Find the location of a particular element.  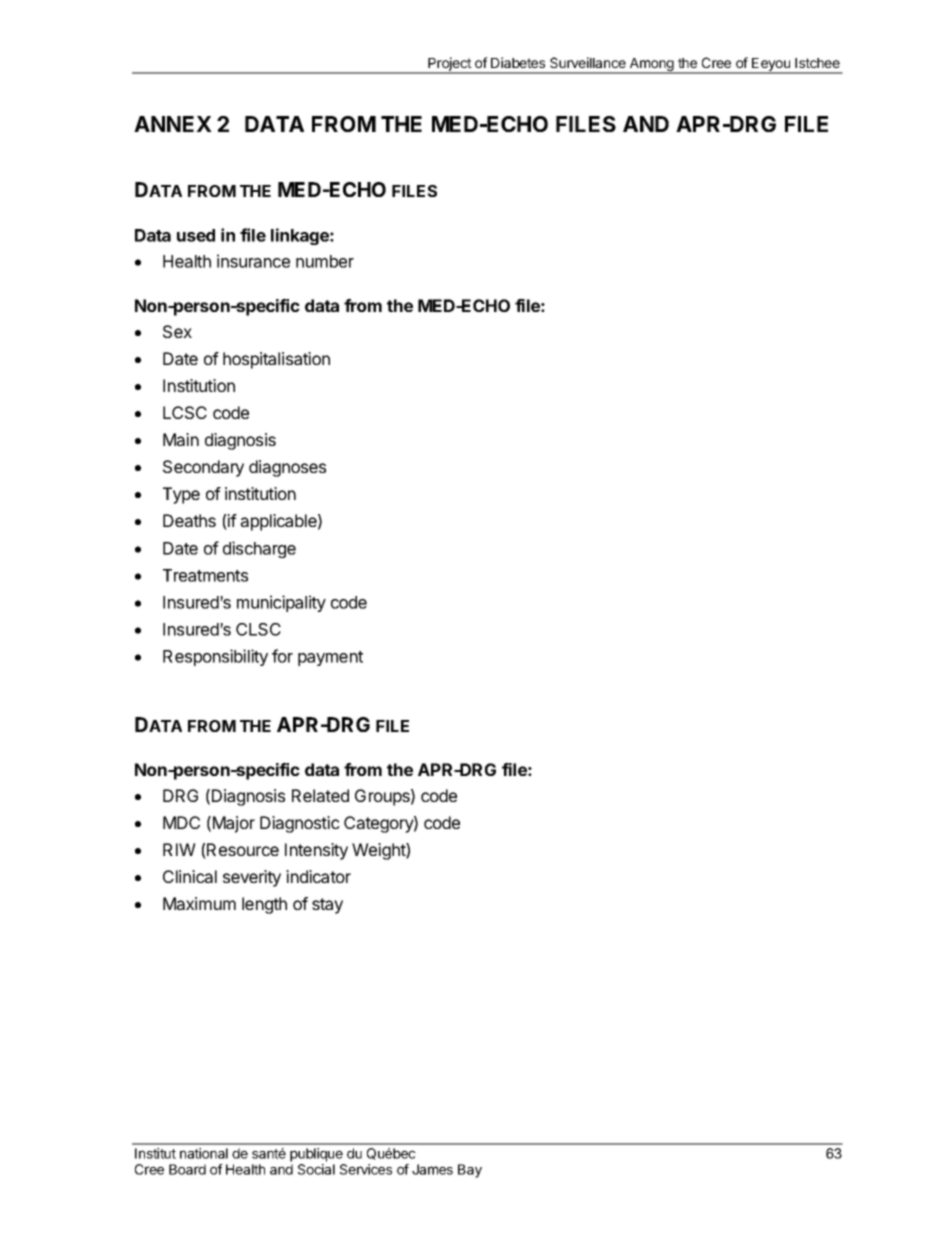

Bay is located at coordinates (470, 1171).
